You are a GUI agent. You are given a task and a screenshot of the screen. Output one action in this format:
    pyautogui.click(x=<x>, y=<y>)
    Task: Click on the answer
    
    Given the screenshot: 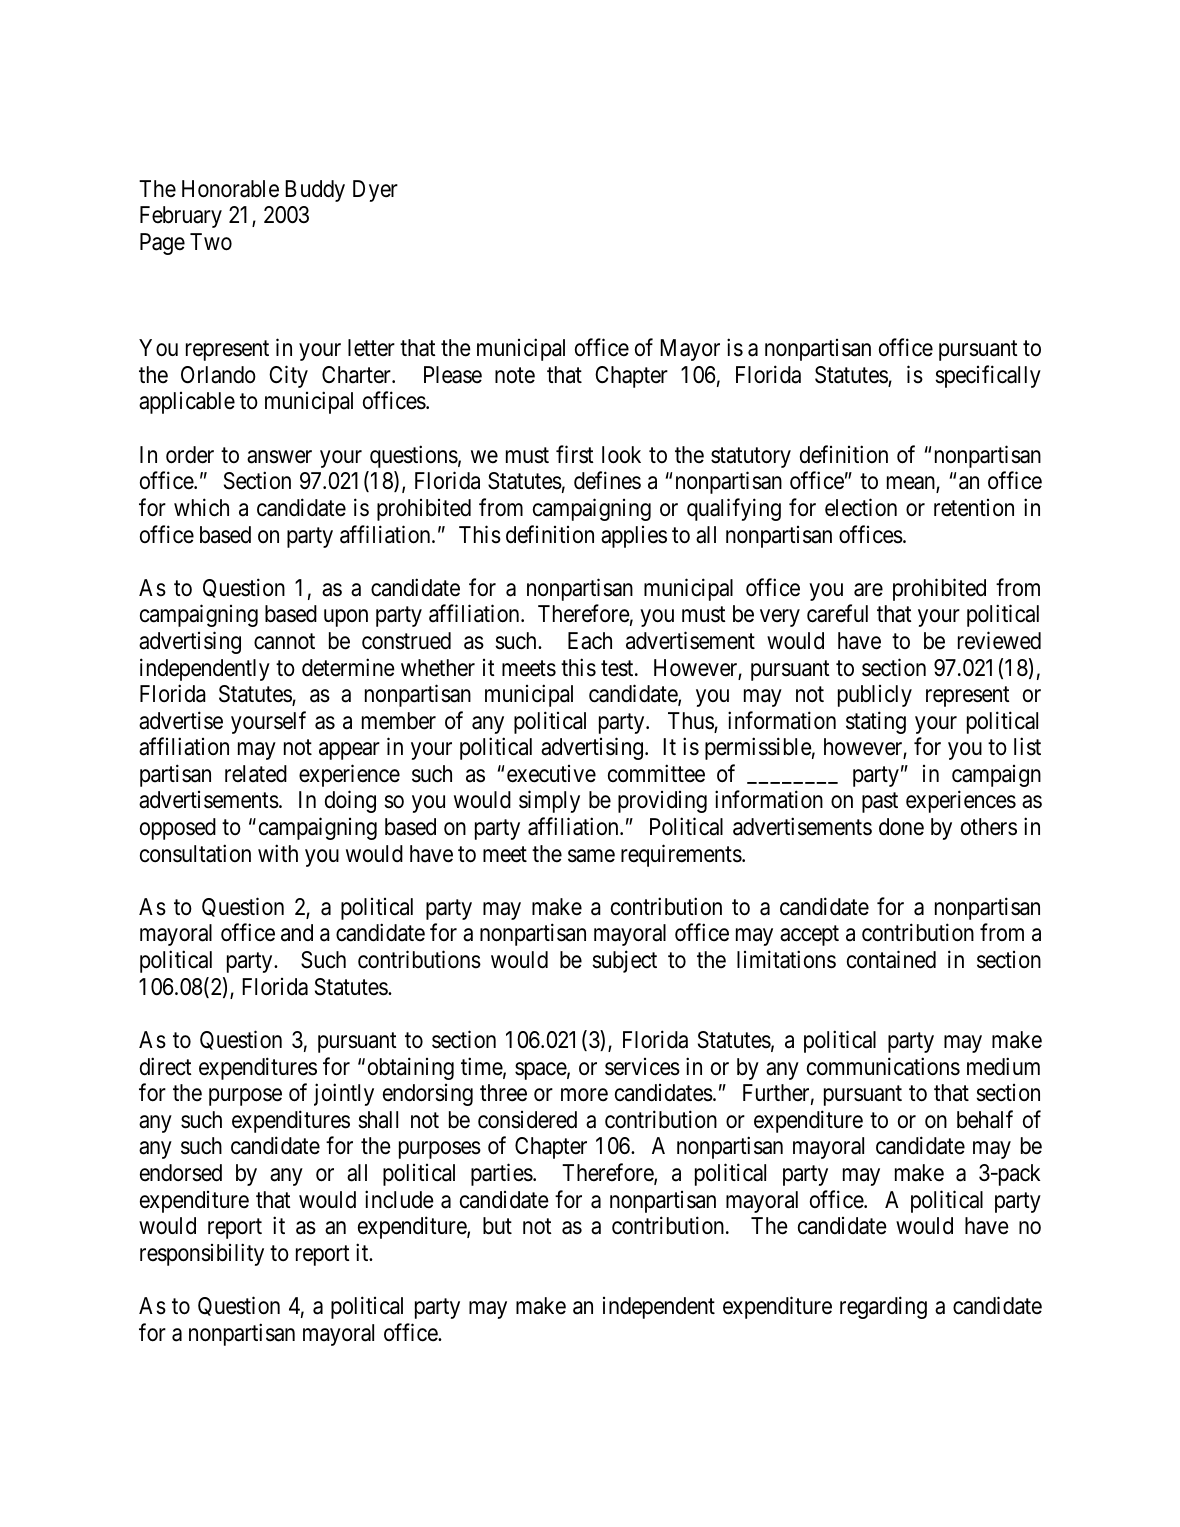 What is the action you would take?
    pyautogui.click(x=279, y=457)
